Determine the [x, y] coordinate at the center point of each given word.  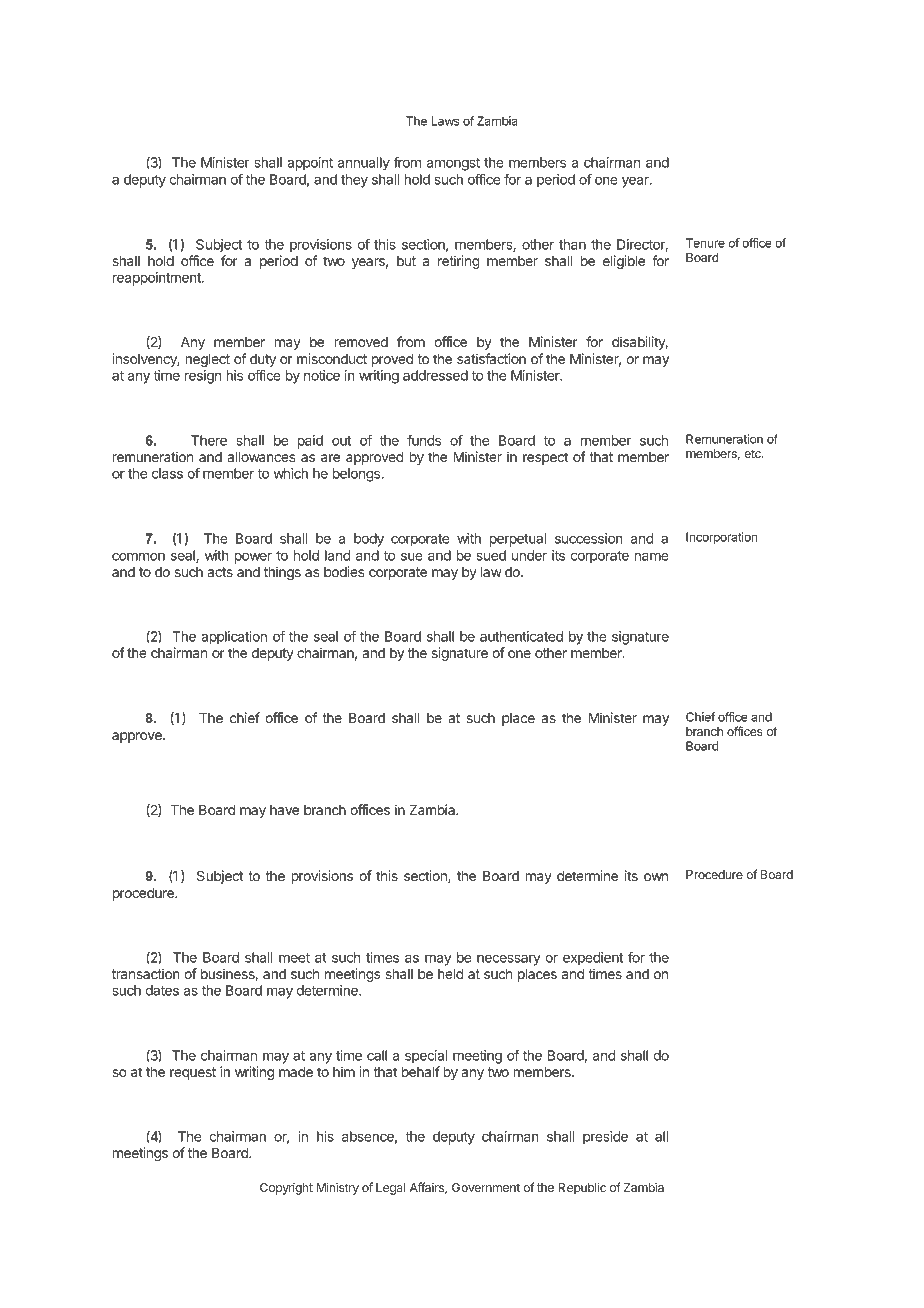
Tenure [705, 243]
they [354, 181]
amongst [453, 164]
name [652, 556]
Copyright [286, 1189]
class [167, 473]
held [451, 974]
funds [424, 440]
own [656, 877]
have [284, 810]
